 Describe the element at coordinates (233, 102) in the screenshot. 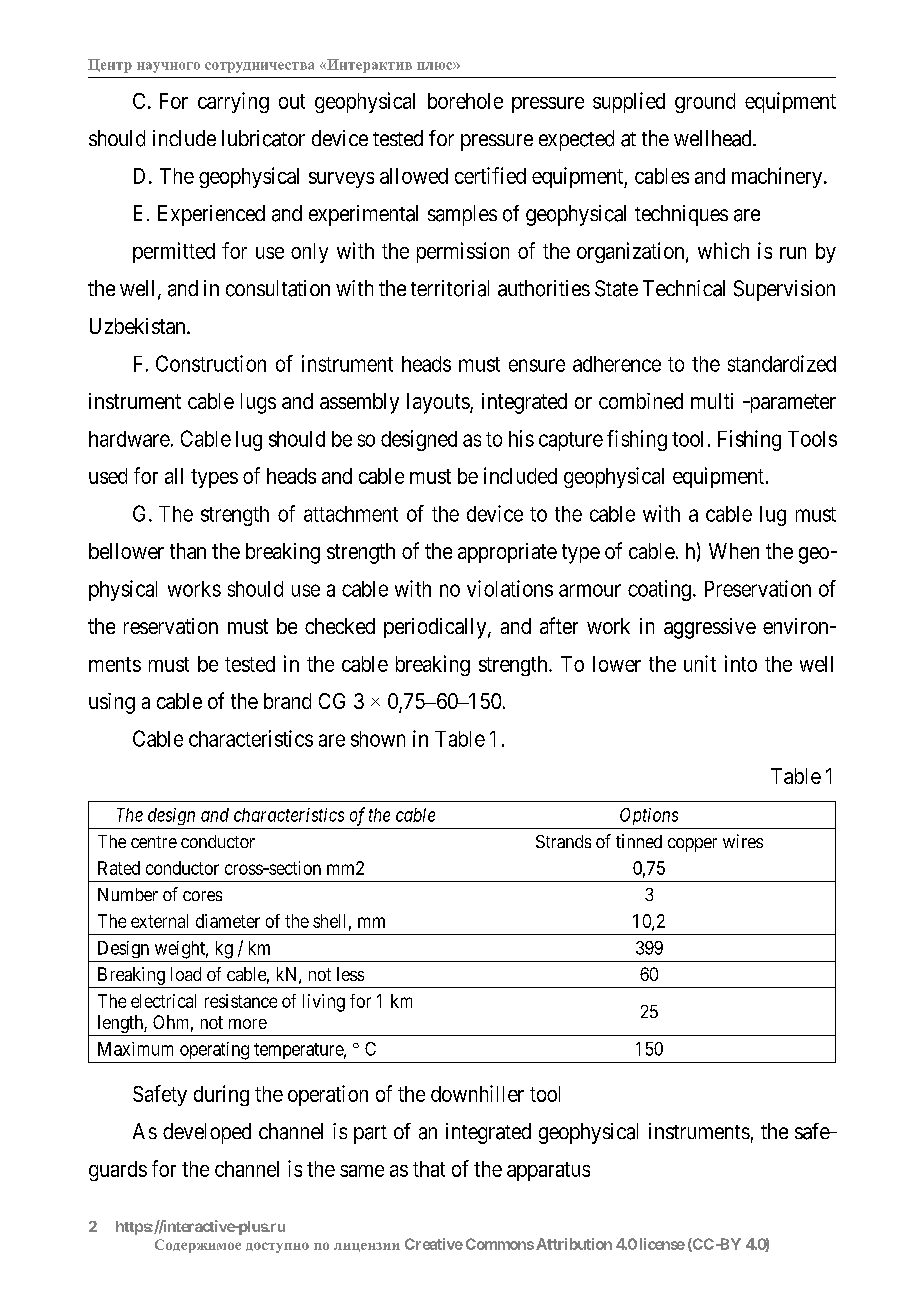

I see `carrying` at that location.
